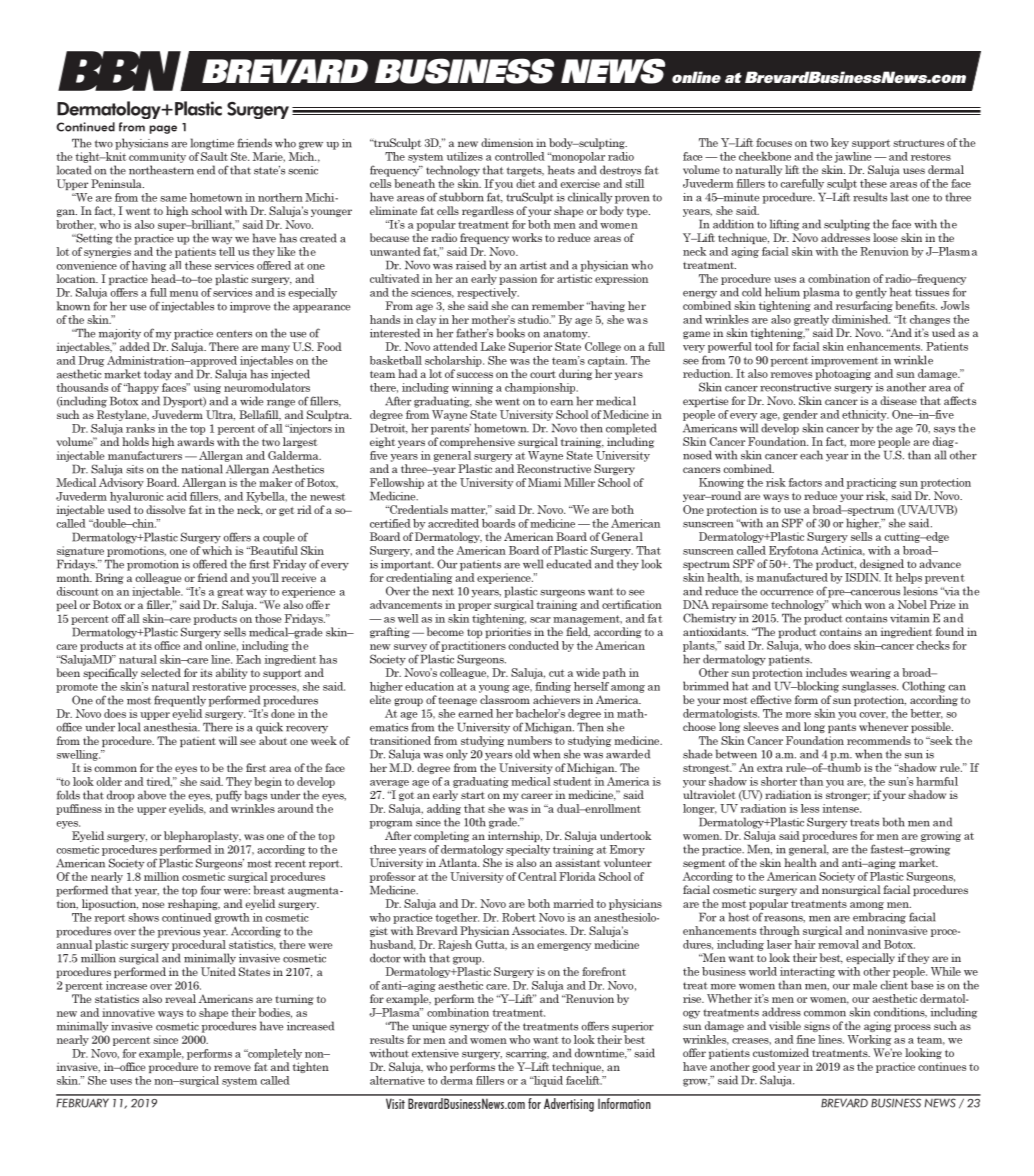  What do you see at coordinates (520, 156) in the image?
I see `controlled` at bounding box center [520, 156].
